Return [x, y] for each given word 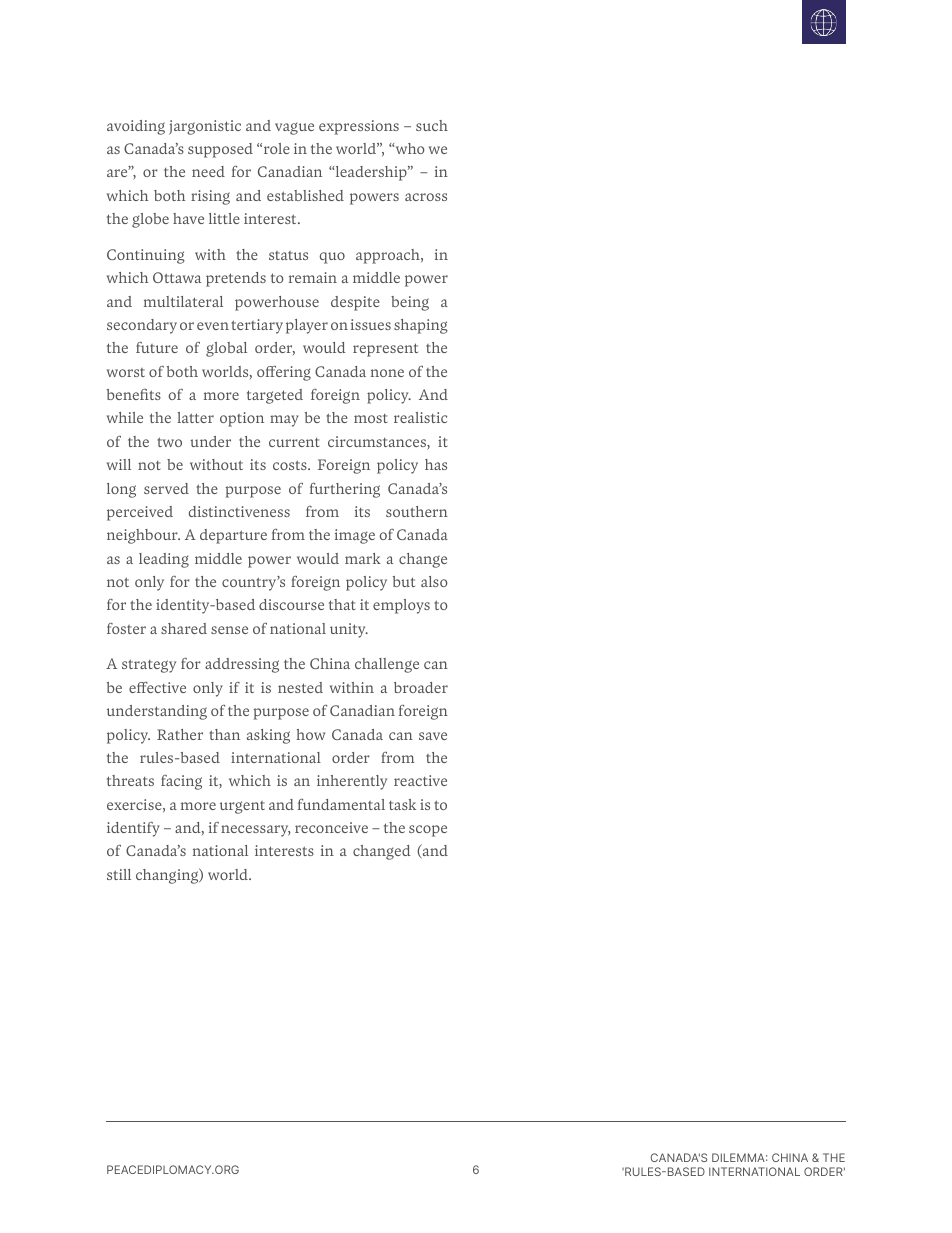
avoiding [136, 127]
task [402, 804]
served [166, 488]
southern [417, 511]
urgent [242, 807]
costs [291, 465]
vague [294, 128]
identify [133, 829]
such [432, 125]
